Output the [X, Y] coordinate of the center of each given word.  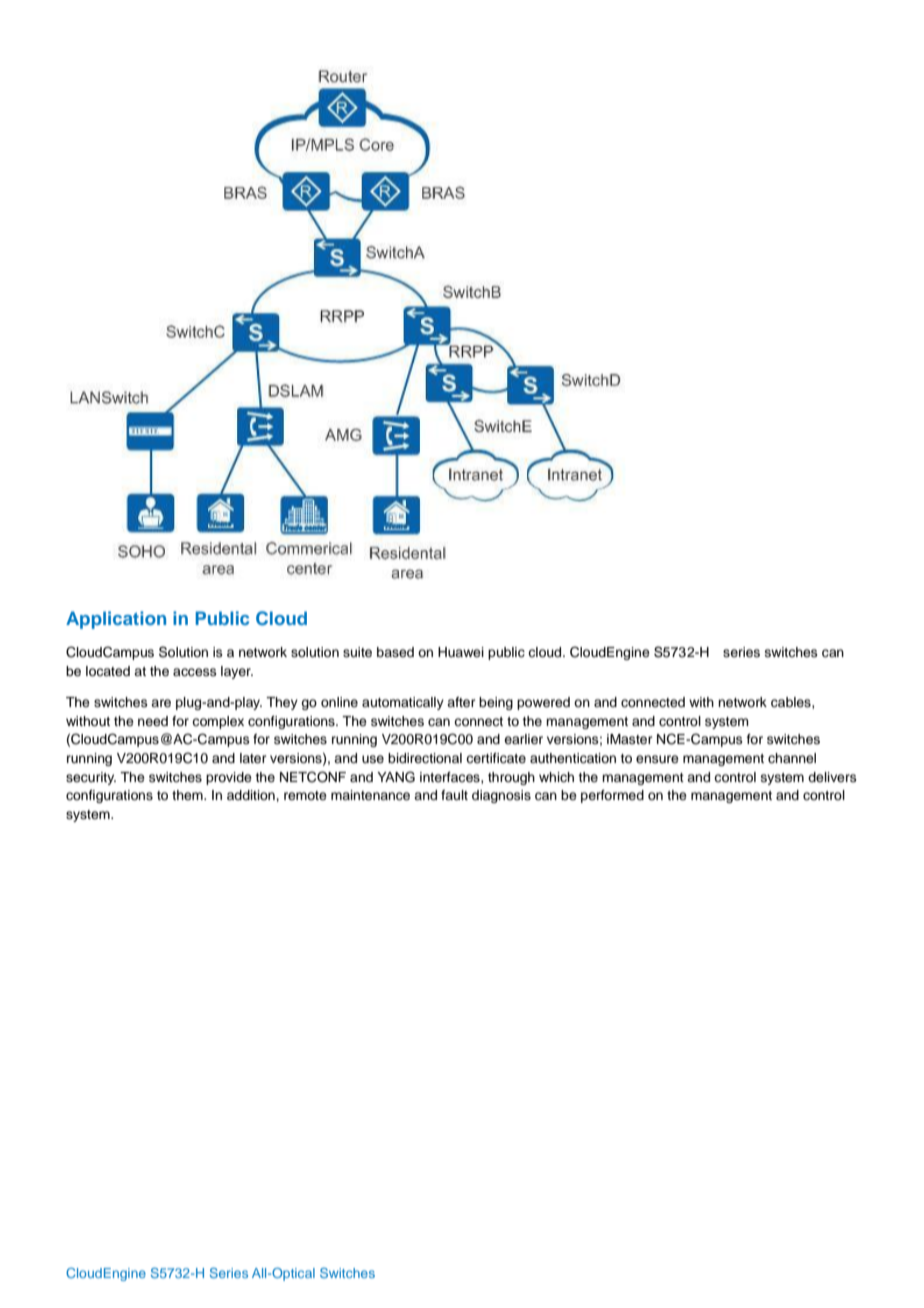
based [395, 652]
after [461, 702]
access [195, 672]
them [188, 795]
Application [116, 620]
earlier [523, 739]
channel [792, 758]
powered [543, 703]
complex [218, 722]
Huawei [461, 652]
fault [454, 795]
